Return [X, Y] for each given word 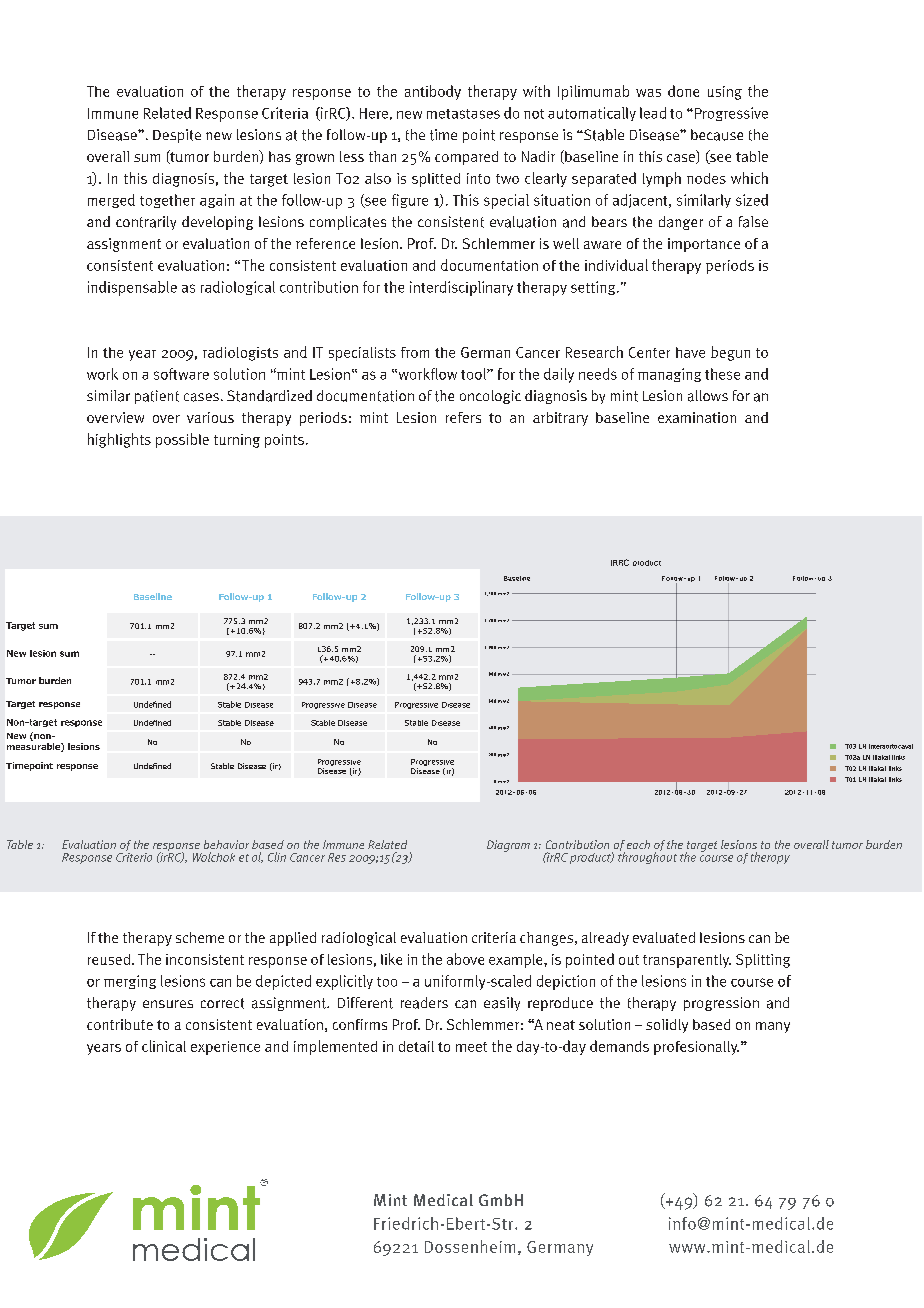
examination [697, 417]
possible [182, 440]
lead [653, 113]
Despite [177, 136]
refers [463, 417]
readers [424, 1003]
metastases [463, 114]
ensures [168, 1004]
